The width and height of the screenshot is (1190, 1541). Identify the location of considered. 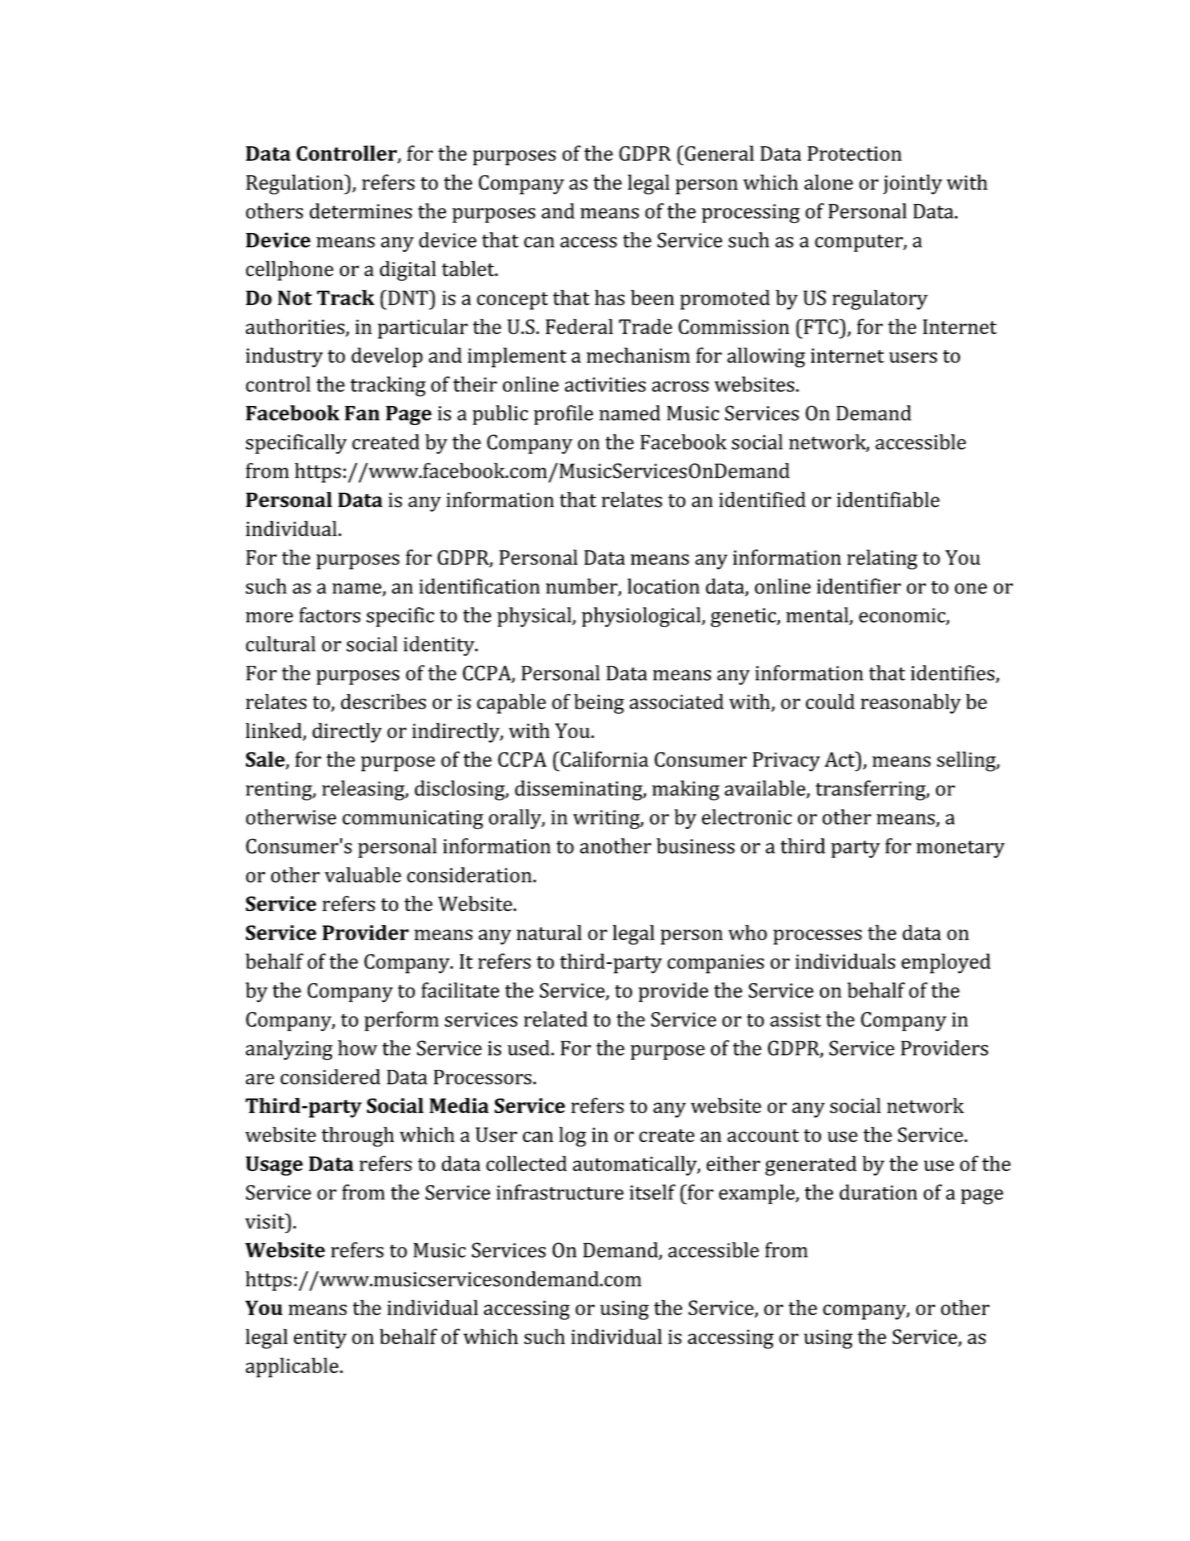
(330, 1077).
